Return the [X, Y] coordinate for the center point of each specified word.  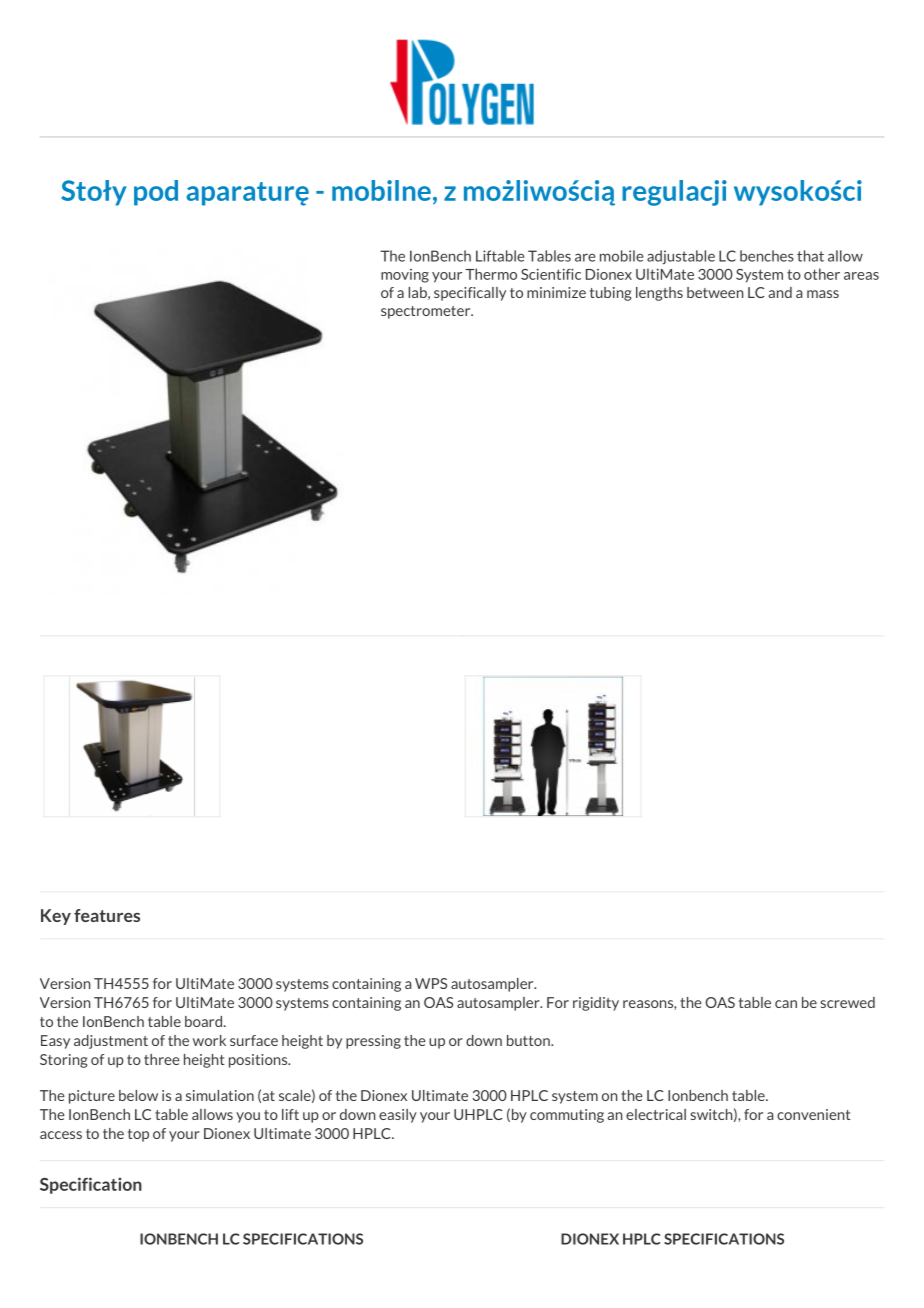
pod [156, 193]
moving [405, 276]
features [107, 915]
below [138, 1095]
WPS [431, 983]
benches [767, 256]
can [786, 1004]
